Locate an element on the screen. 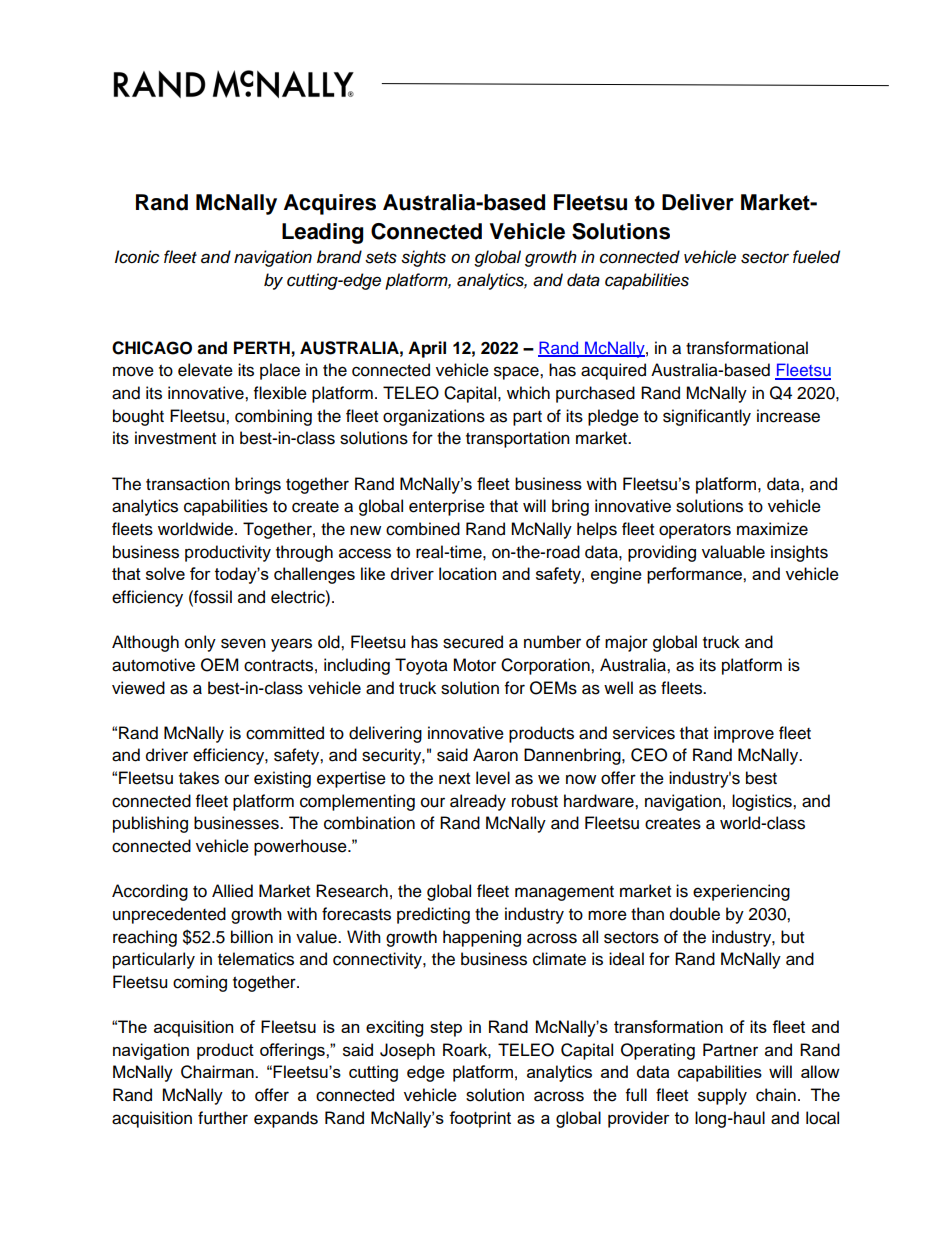 Image resolution: width=952 pixels, height=1233 pixels. organizations is located at coordinates (434, 417).
